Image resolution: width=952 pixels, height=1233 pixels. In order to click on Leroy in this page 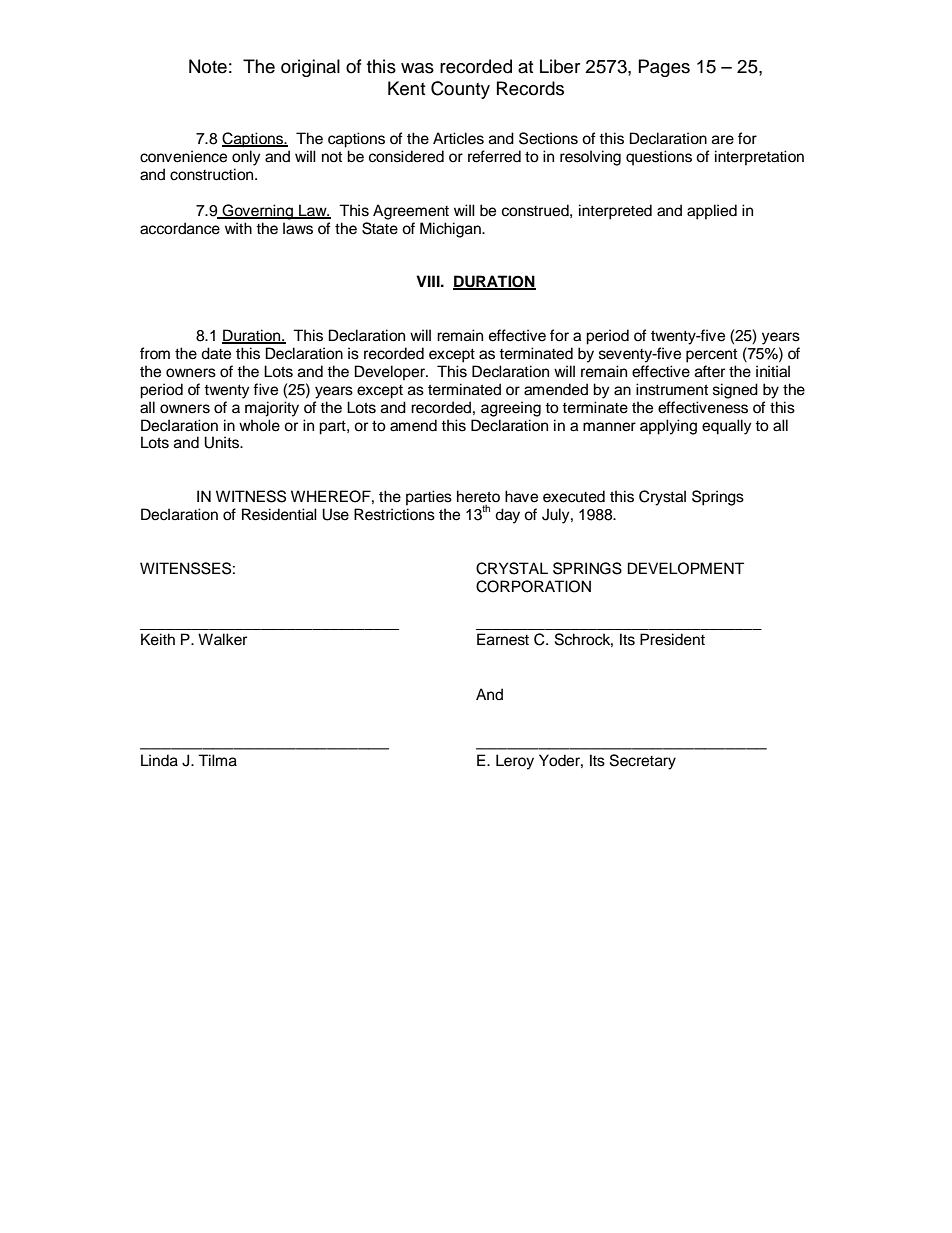, I will do `click(515, 762)`.
